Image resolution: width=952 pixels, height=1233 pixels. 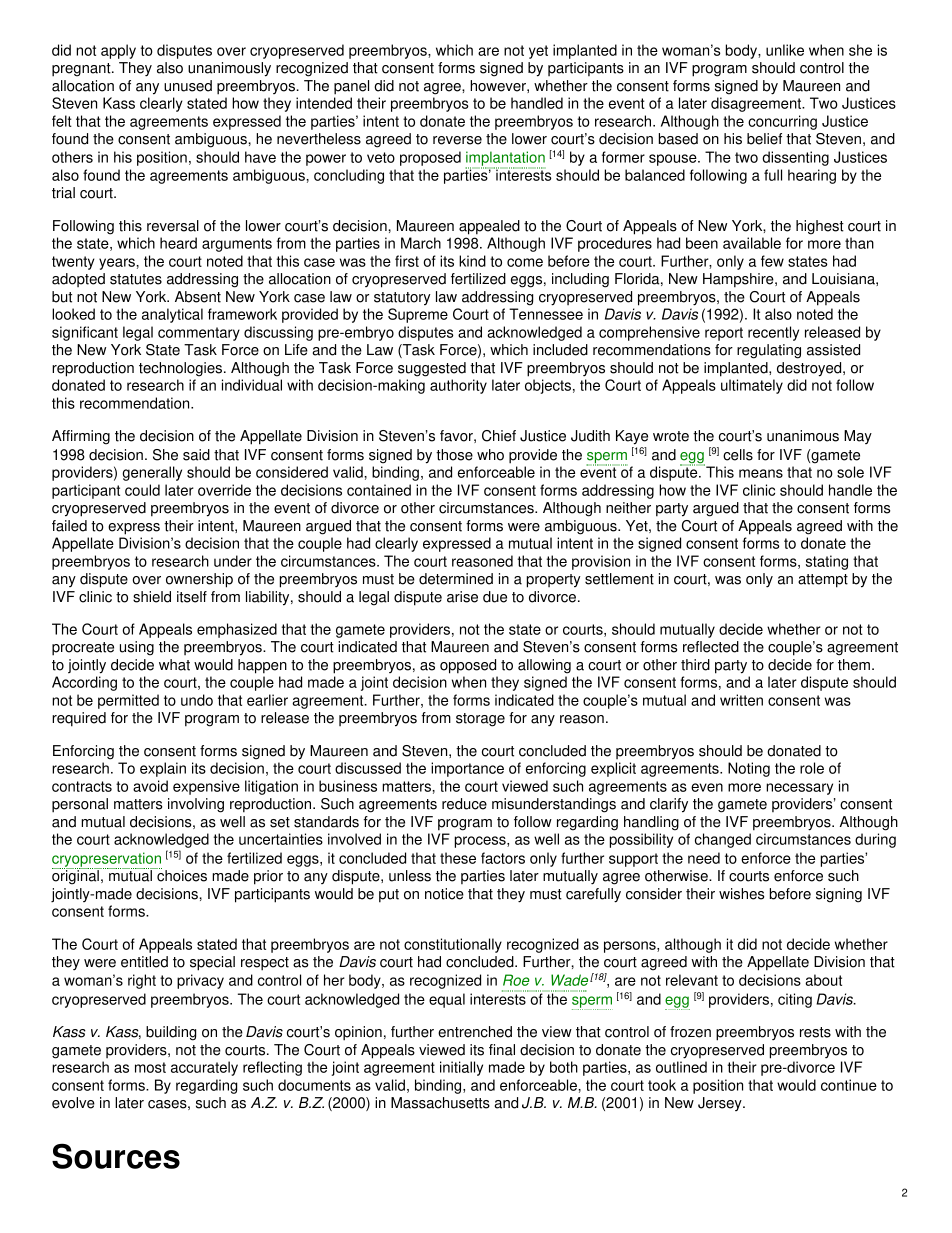 I want to click on recently, so click(x=773, y=333).
